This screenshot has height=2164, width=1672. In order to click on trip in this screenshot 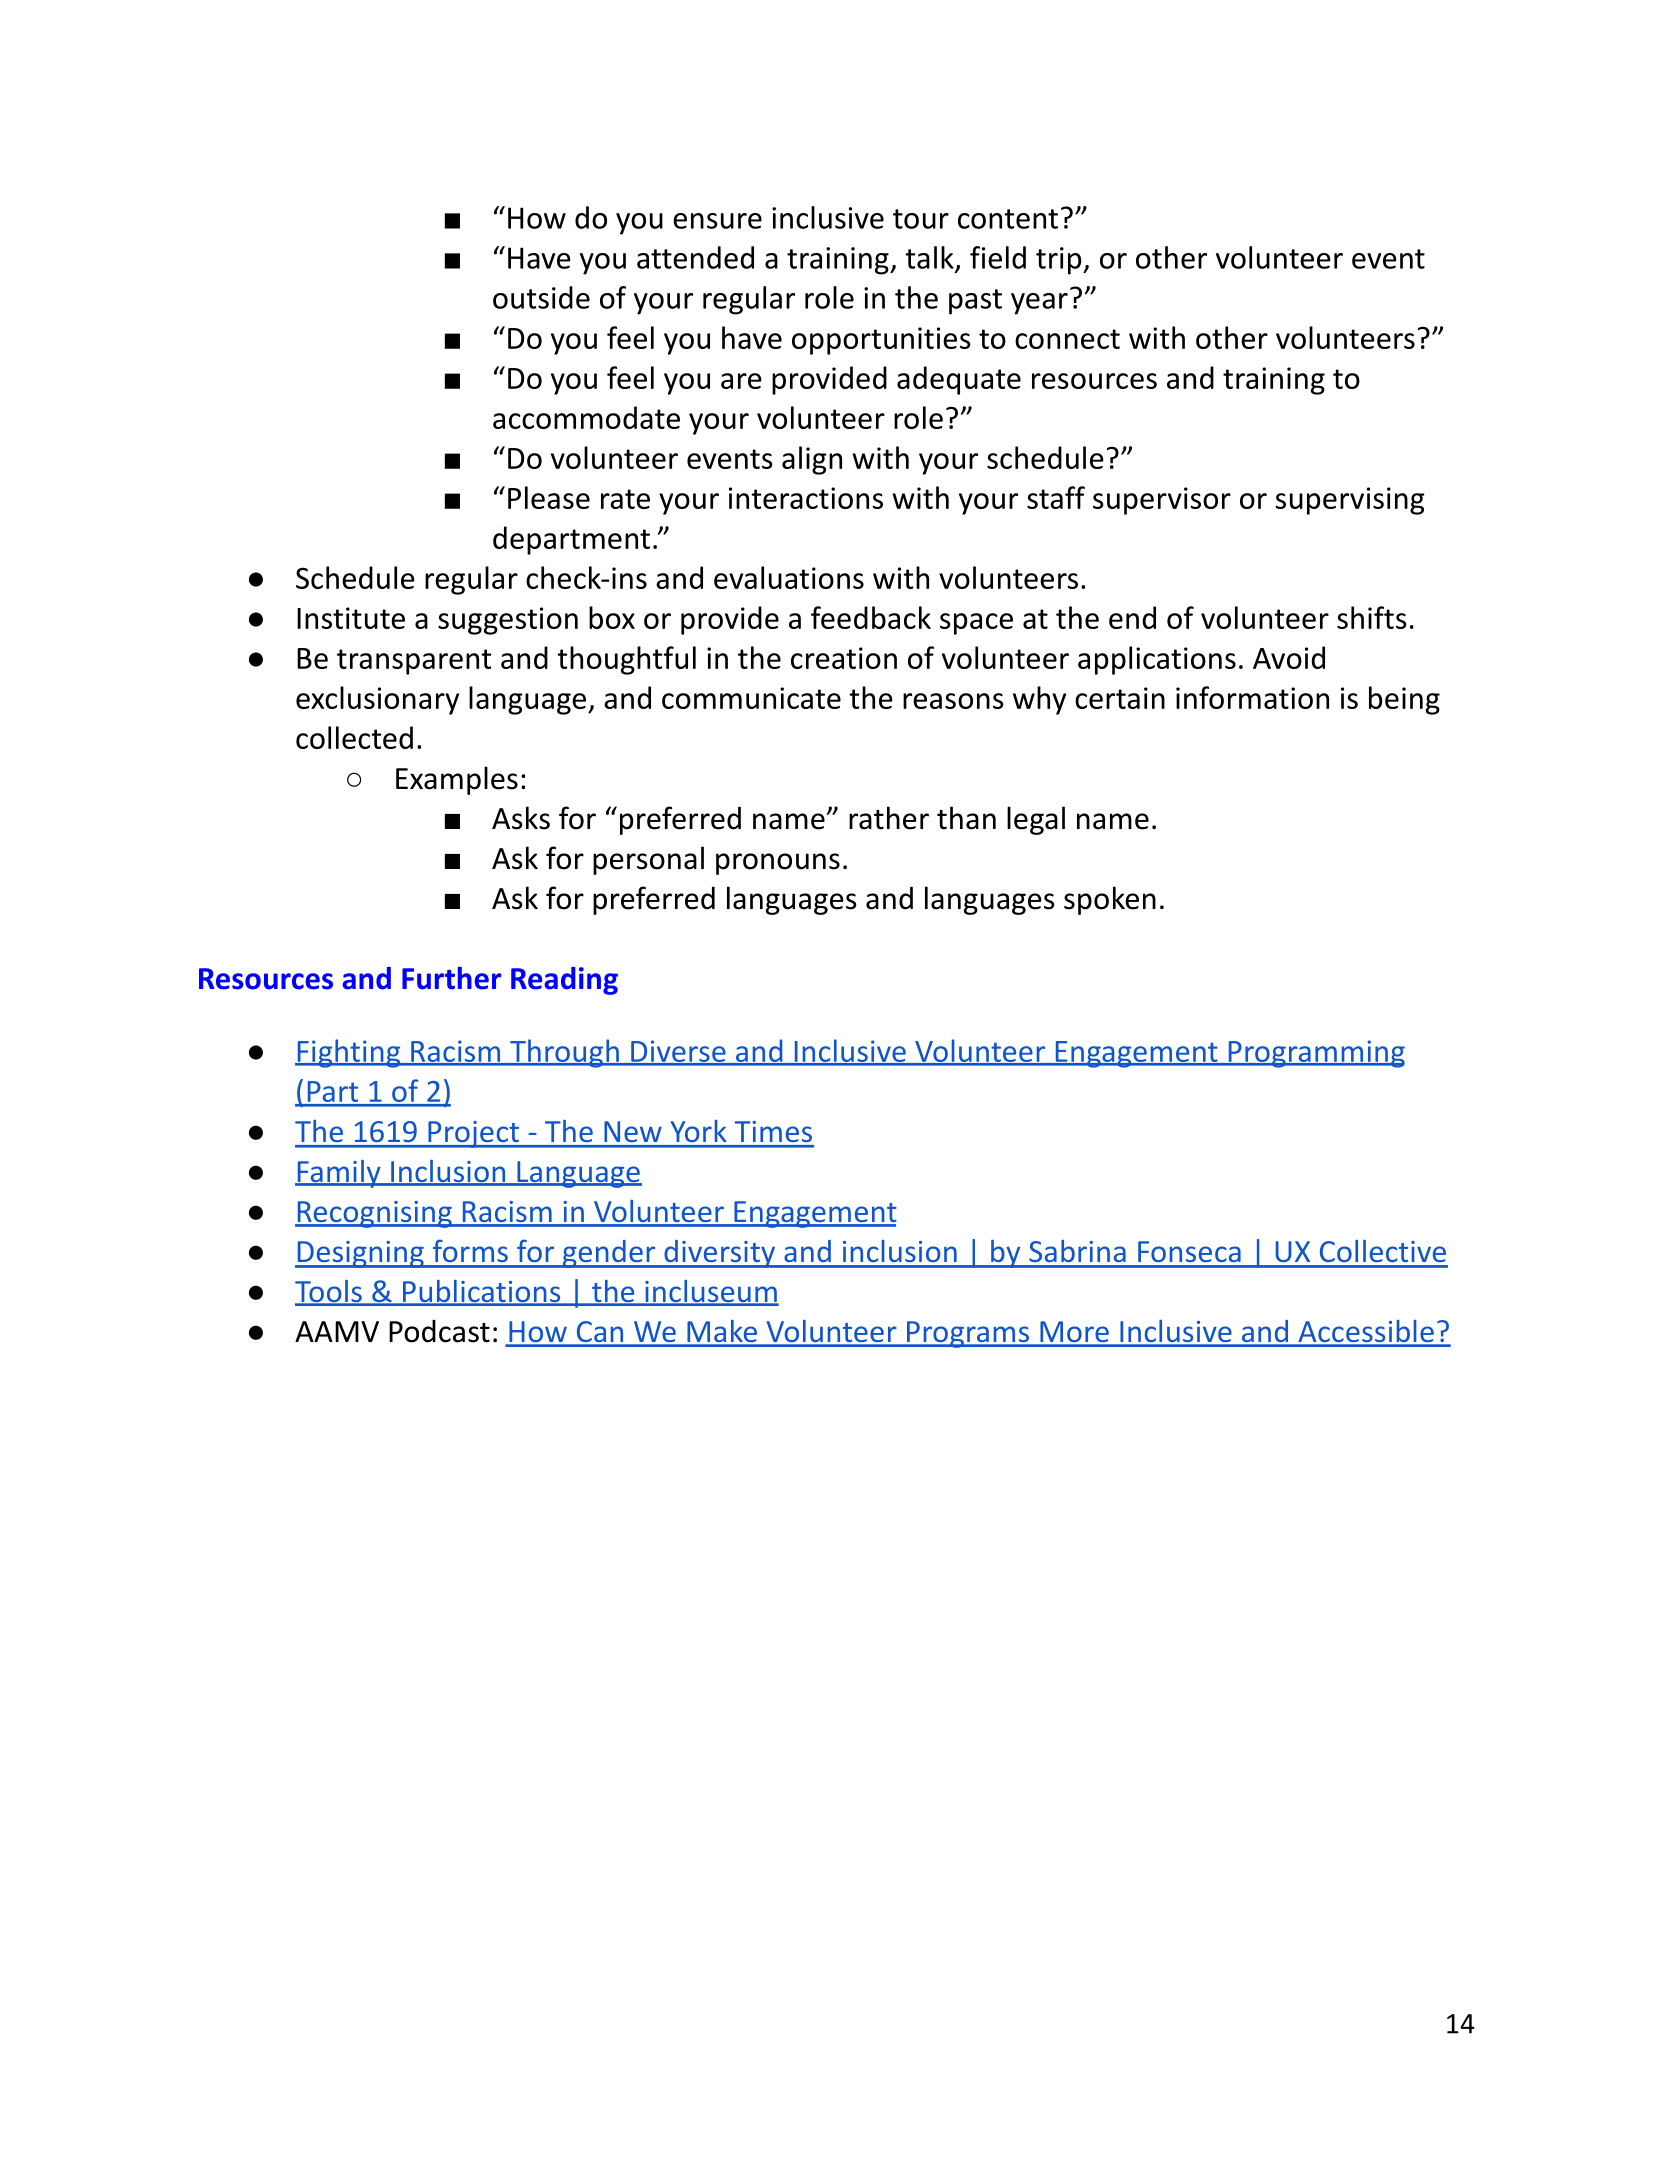, I will do `click(1060, 261)`.
